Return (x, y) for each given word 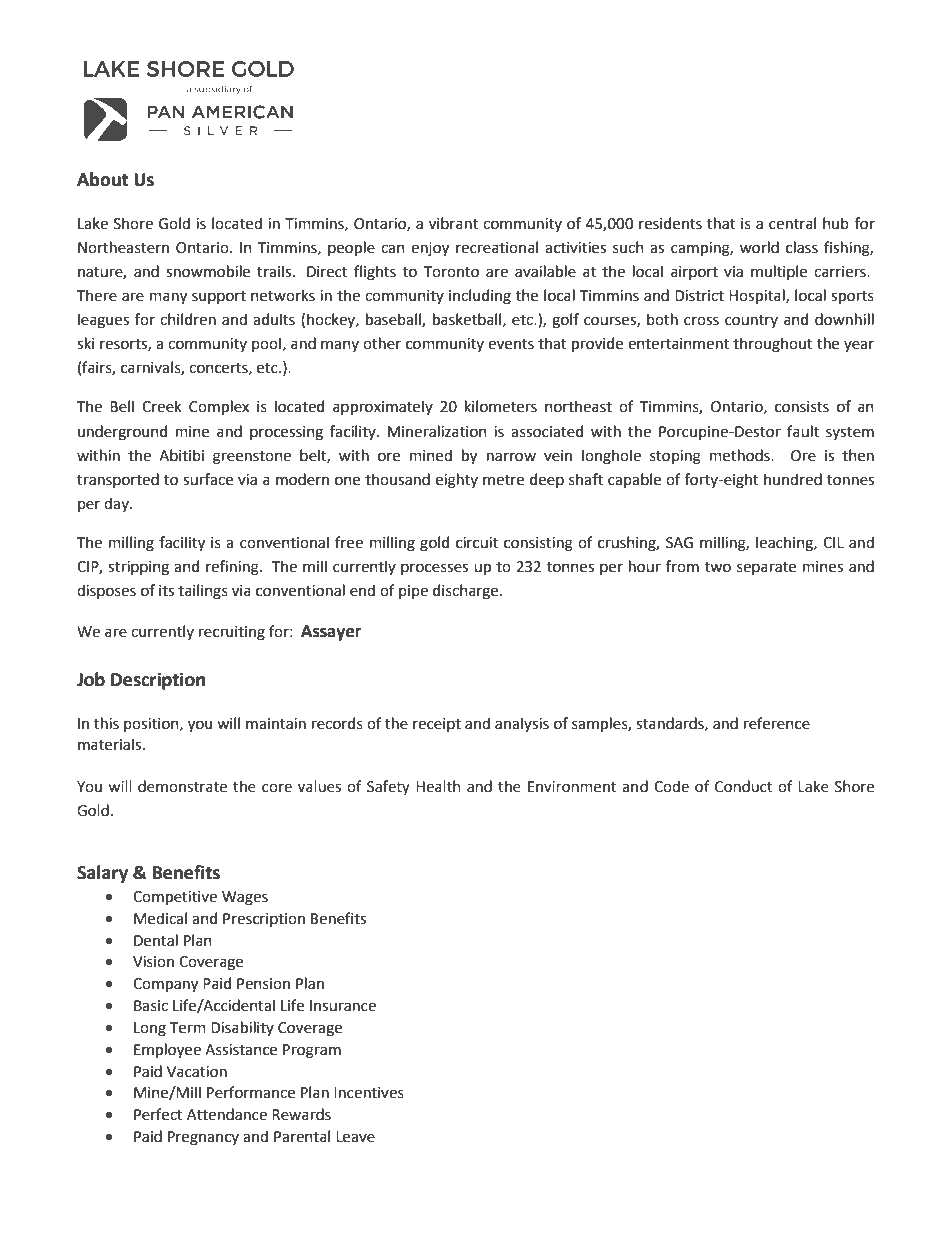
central (792, 223)
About (103, 179)
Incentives (369, 1093)
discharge (467, 592)
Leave (355, 1137)
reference (777, 723)
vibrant (453, 223)
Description (158, 681)
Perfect (158, 1114)
